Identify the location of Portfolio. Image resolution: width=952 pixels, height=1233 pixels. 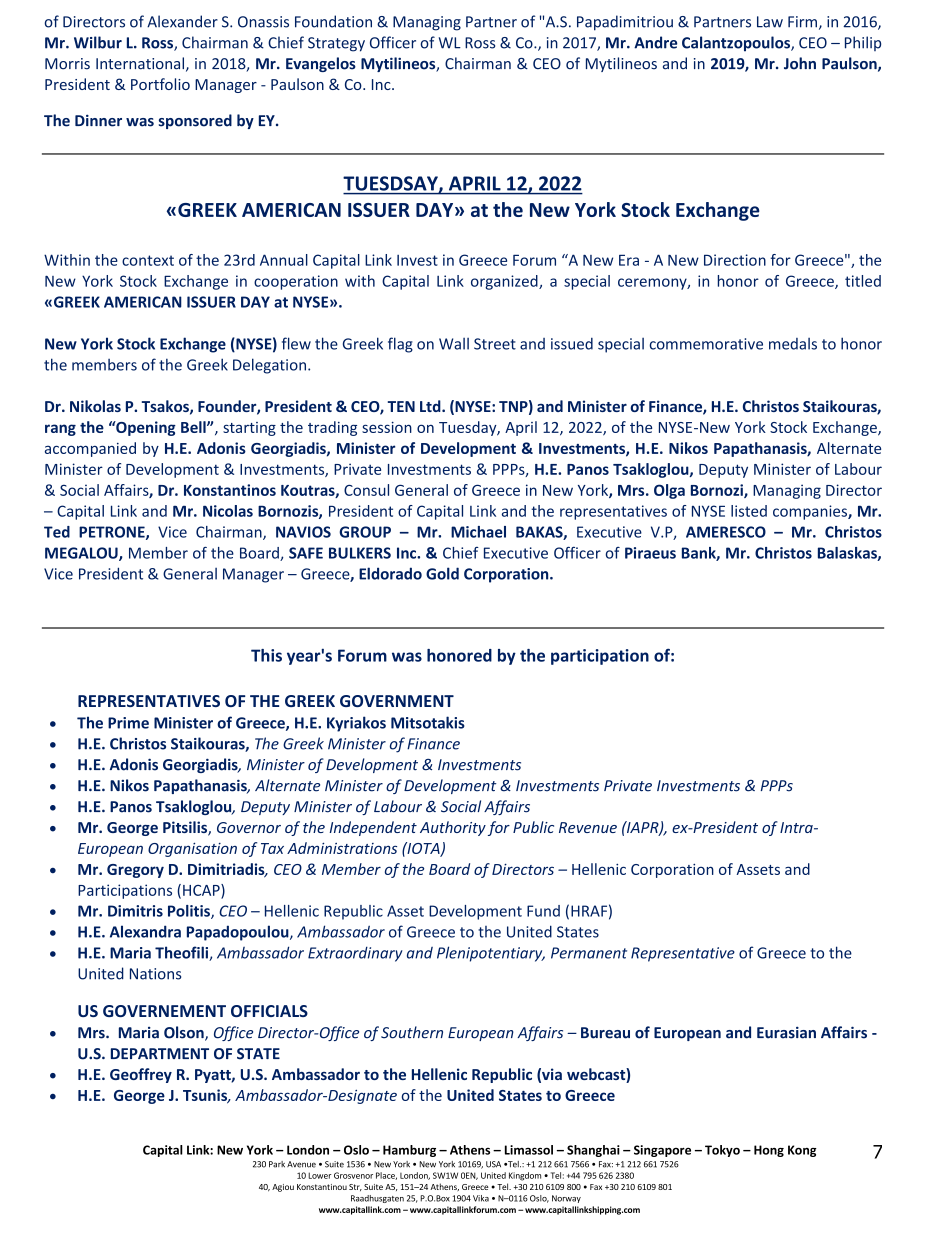
(160, 84).
